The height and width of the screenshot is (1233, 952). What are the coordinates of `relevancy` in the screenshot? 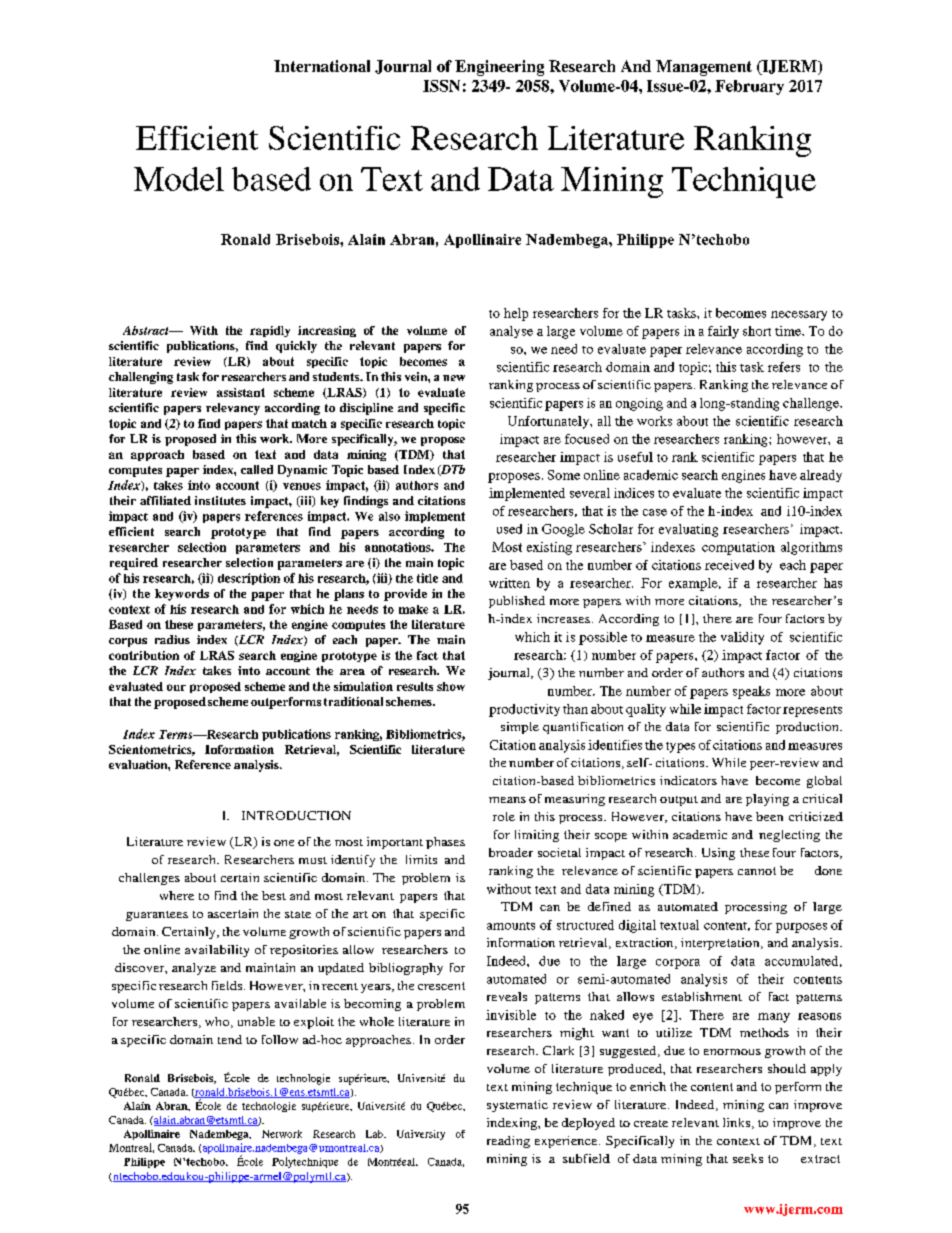 It's located at (233, 409).
